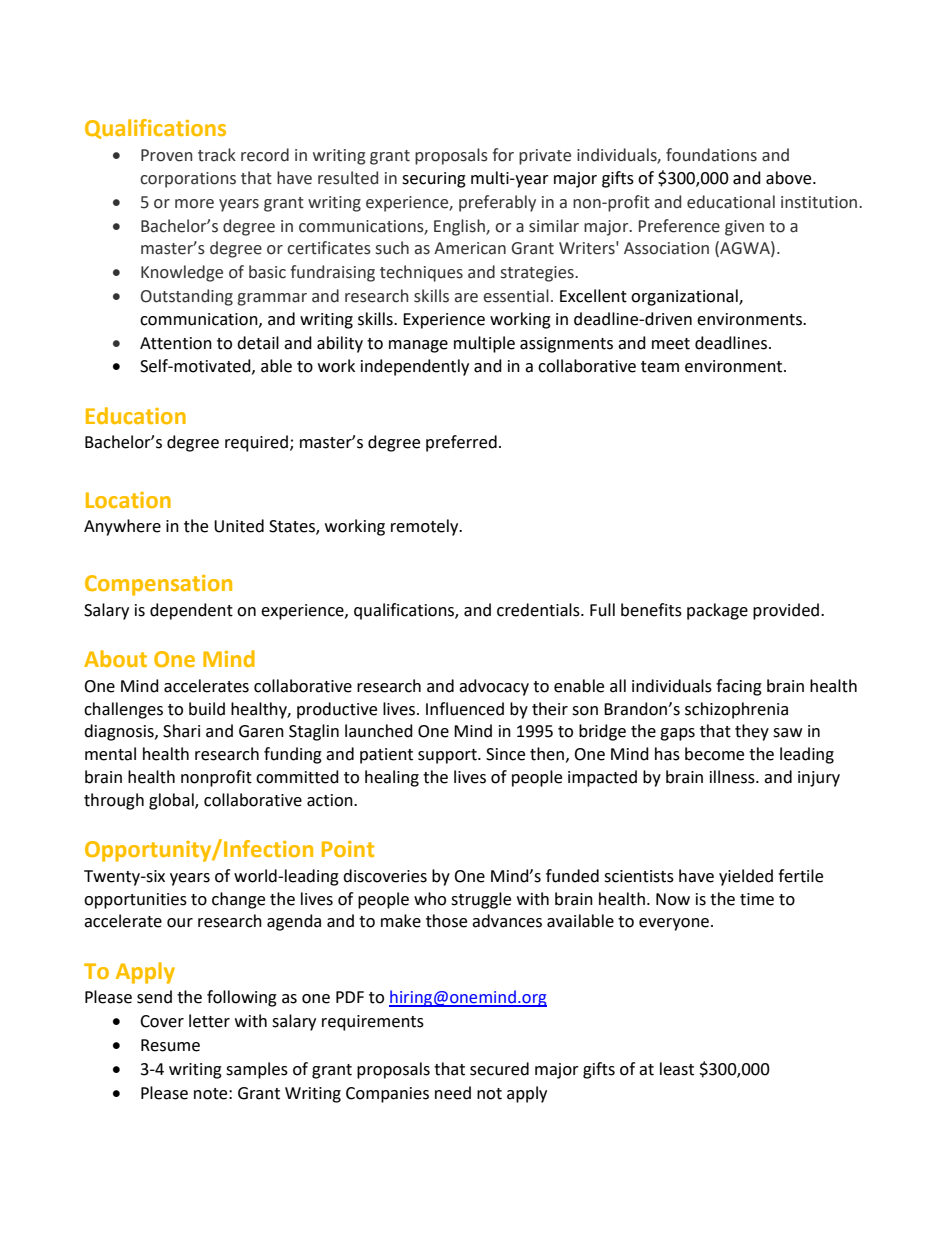 Image resolution: width=952 pixels, height=1233 pixels. I want to click on least, so click(677, 1069).
